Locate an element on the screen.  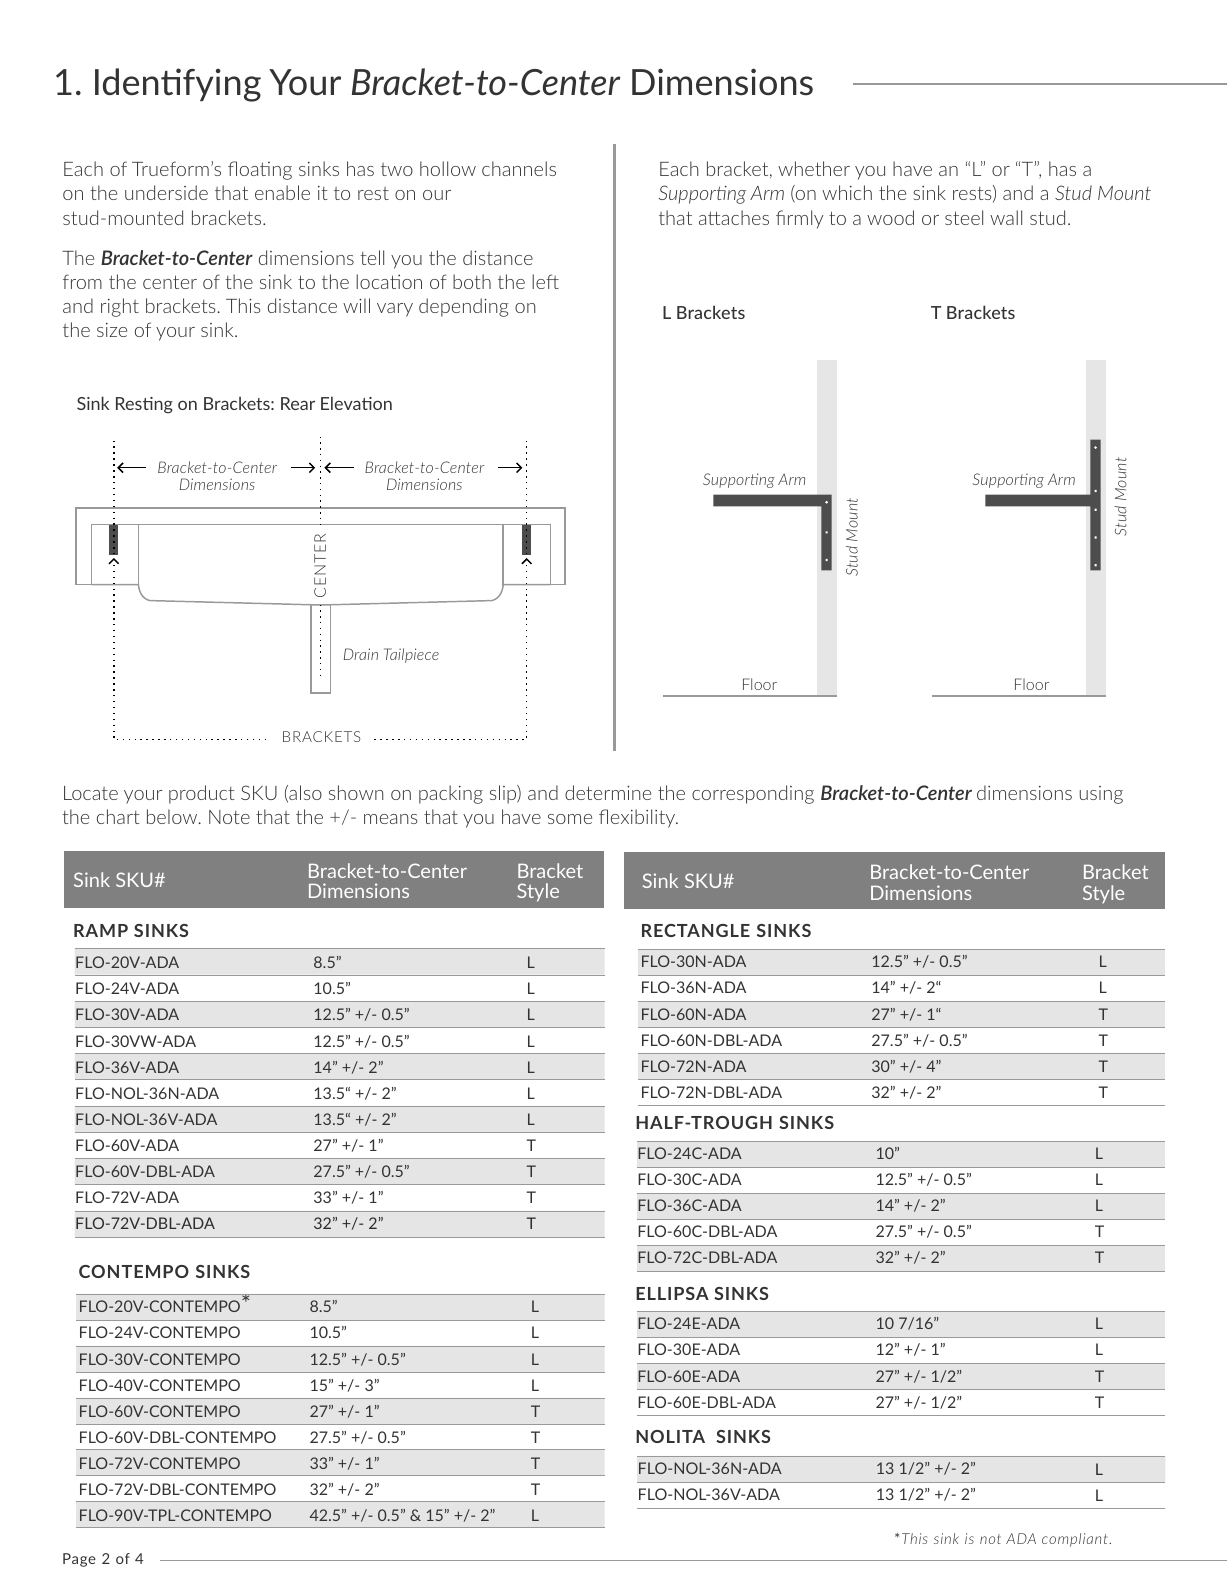
Page is located at coordinates (79, 1560).
